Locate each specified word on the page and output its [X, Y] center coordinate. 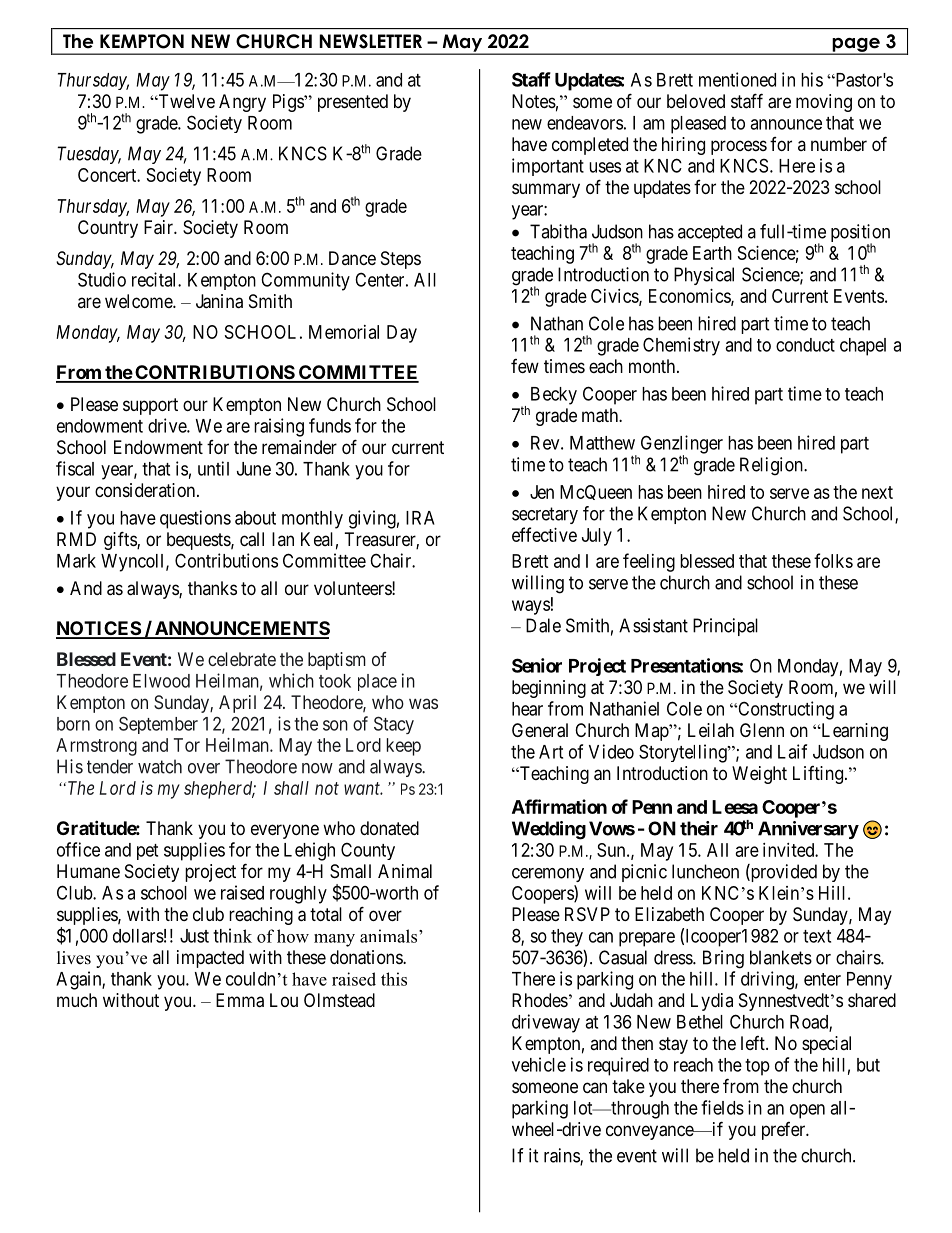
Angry [242, 103]
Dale [543, 625]
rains [562, 1156]
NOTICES [99, 629]
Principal [725, 627]
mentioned [737, 79]
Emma [240, 1000]
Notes [534, 101]
